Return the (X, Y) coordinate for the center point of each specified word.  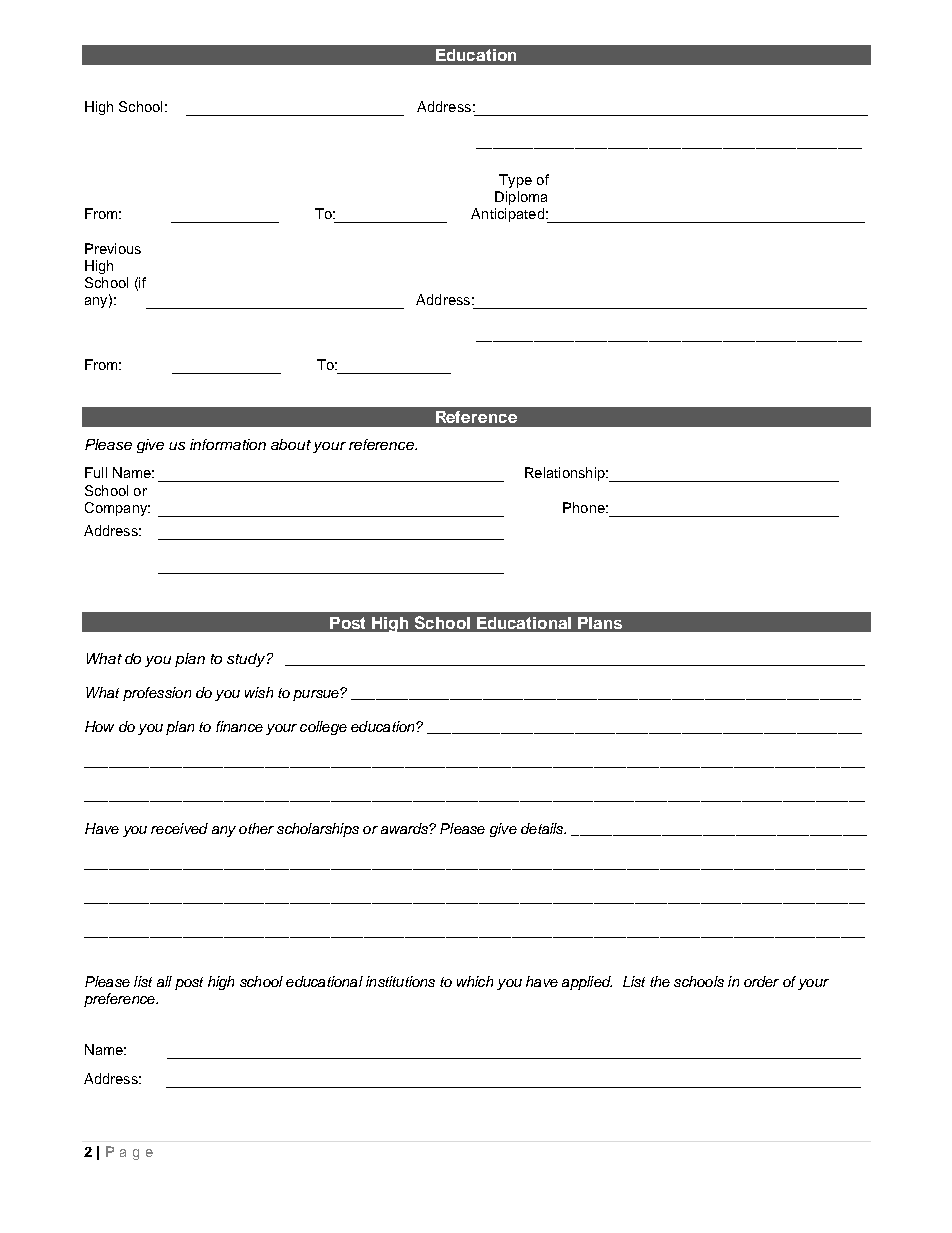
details (543, 828)
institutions (400, 981)
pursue (317, 695)
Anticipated (507, 215)
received (179, 828)
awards (405, 828)
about (291, 444)
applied (587, 983)
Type (515, 181)
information (228, 444)
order (761, 981)
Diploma (521, 198)
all (164, 981)
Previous (113, 248)
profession (157, 694)
